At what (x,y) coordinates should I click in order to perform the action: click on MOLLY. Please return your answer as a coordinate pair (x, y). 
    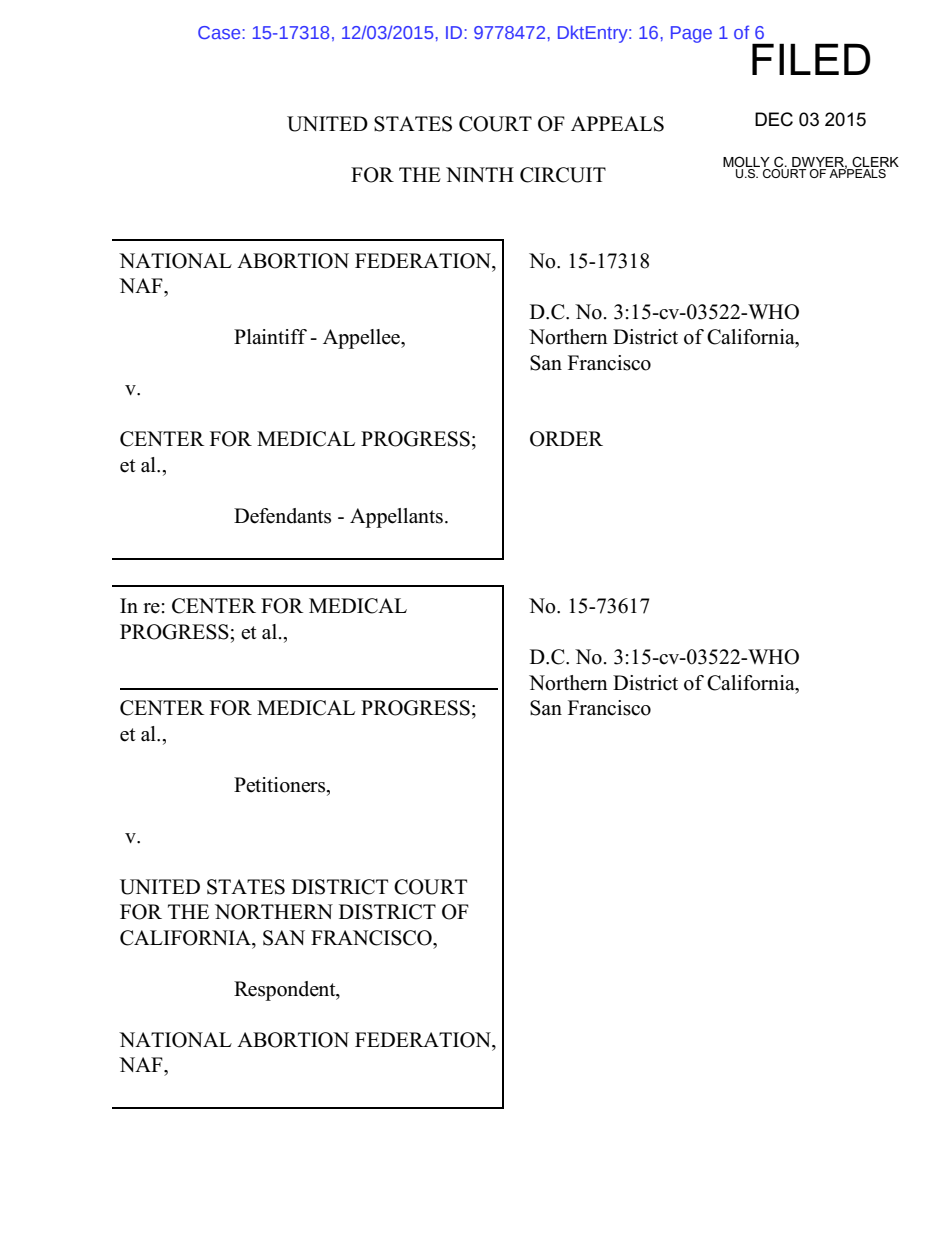
    Looking at the image, I should click on (746, 161).
